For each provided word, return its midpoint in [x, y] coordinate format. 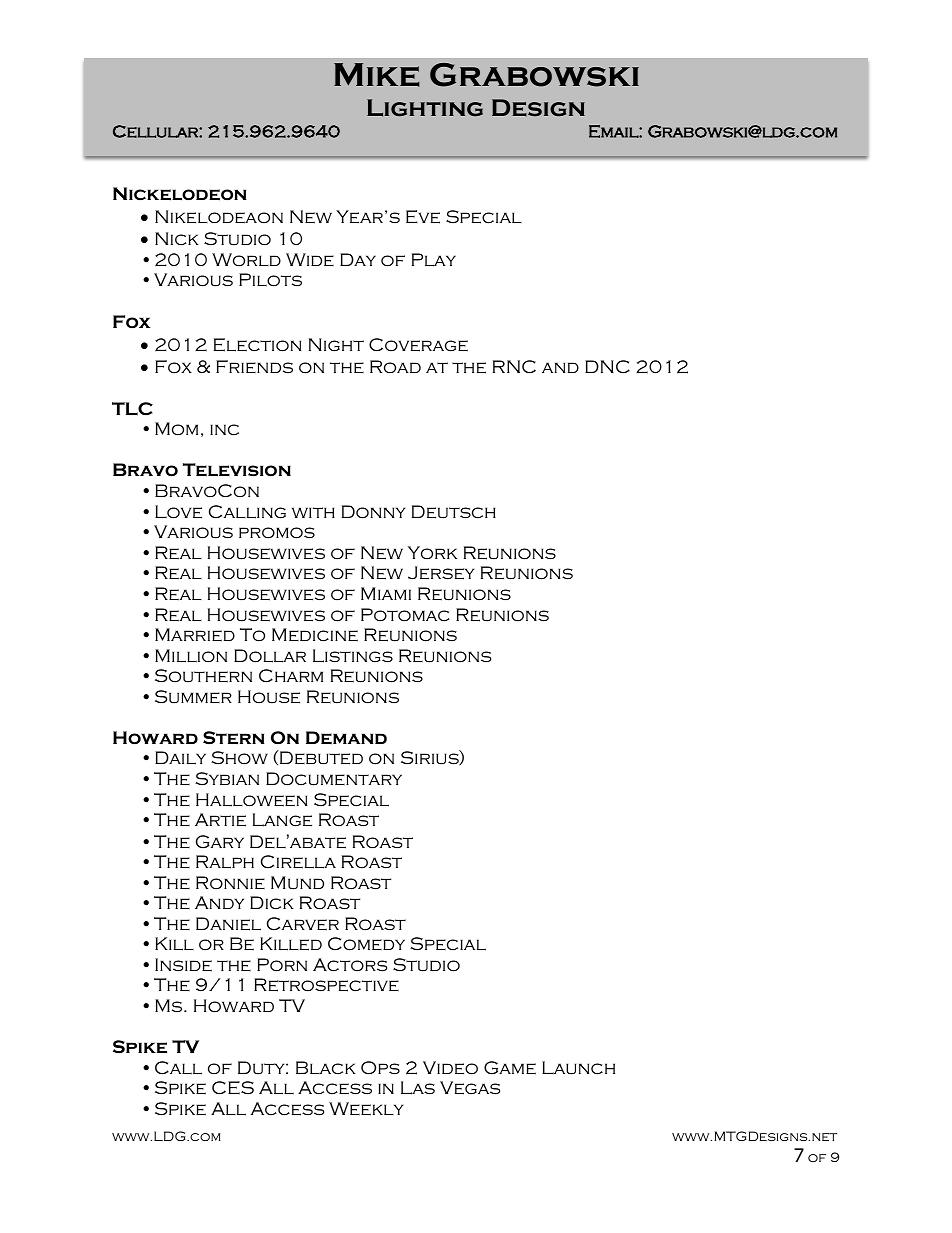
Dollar [270, 656]
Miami [386, 593]
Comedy [366, 944]
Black [326, 1068]
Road [395, 366]
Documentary [334, 779]
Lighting [425, 108]
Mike [376, 75]
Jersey [441, 573]
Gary [220, 842]
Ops [380, 1068]
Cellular [156, 131]
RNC [514, 367]
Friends [254, 366]
